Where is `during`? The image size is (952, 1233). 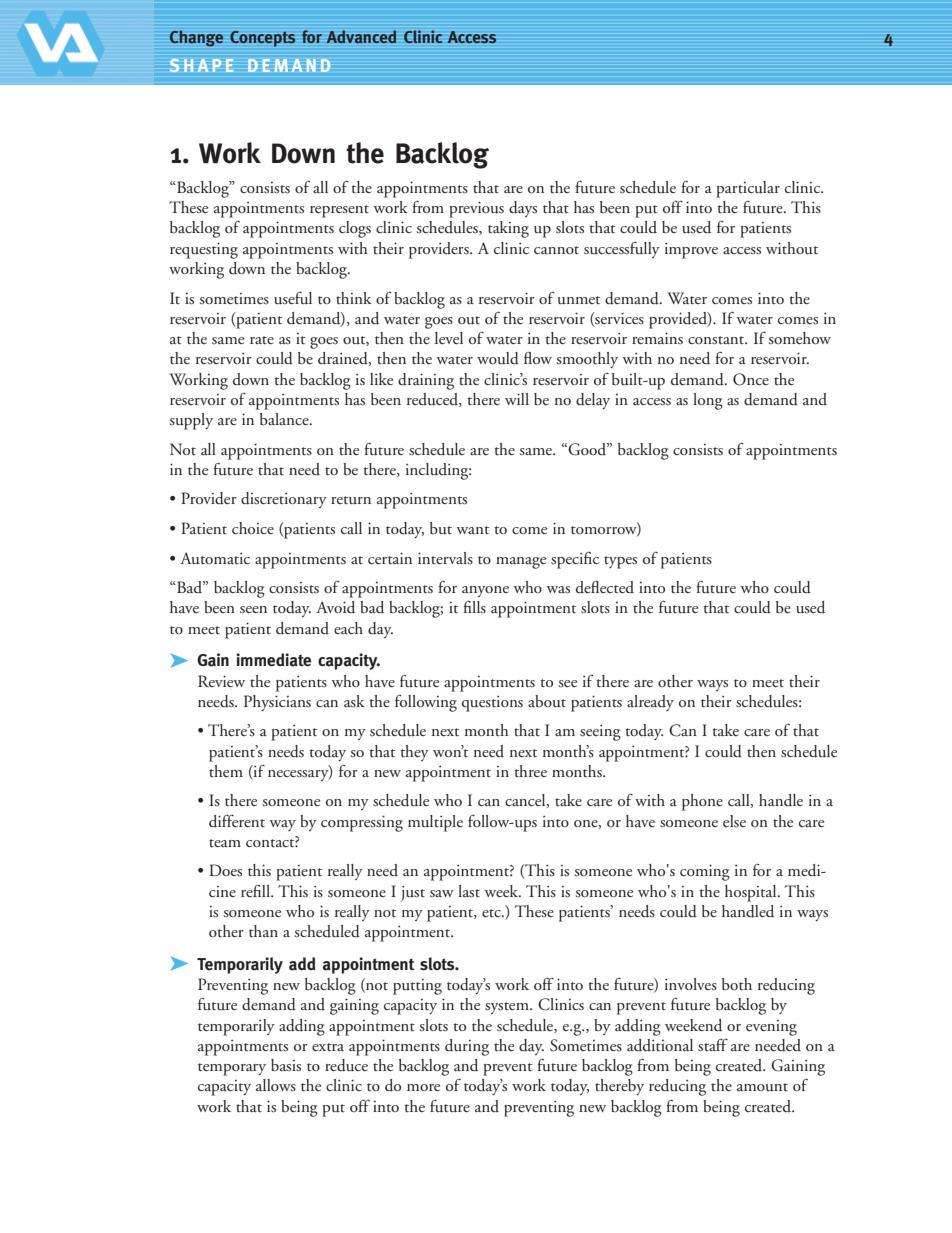
during is located at coordinates (467, 1047).
